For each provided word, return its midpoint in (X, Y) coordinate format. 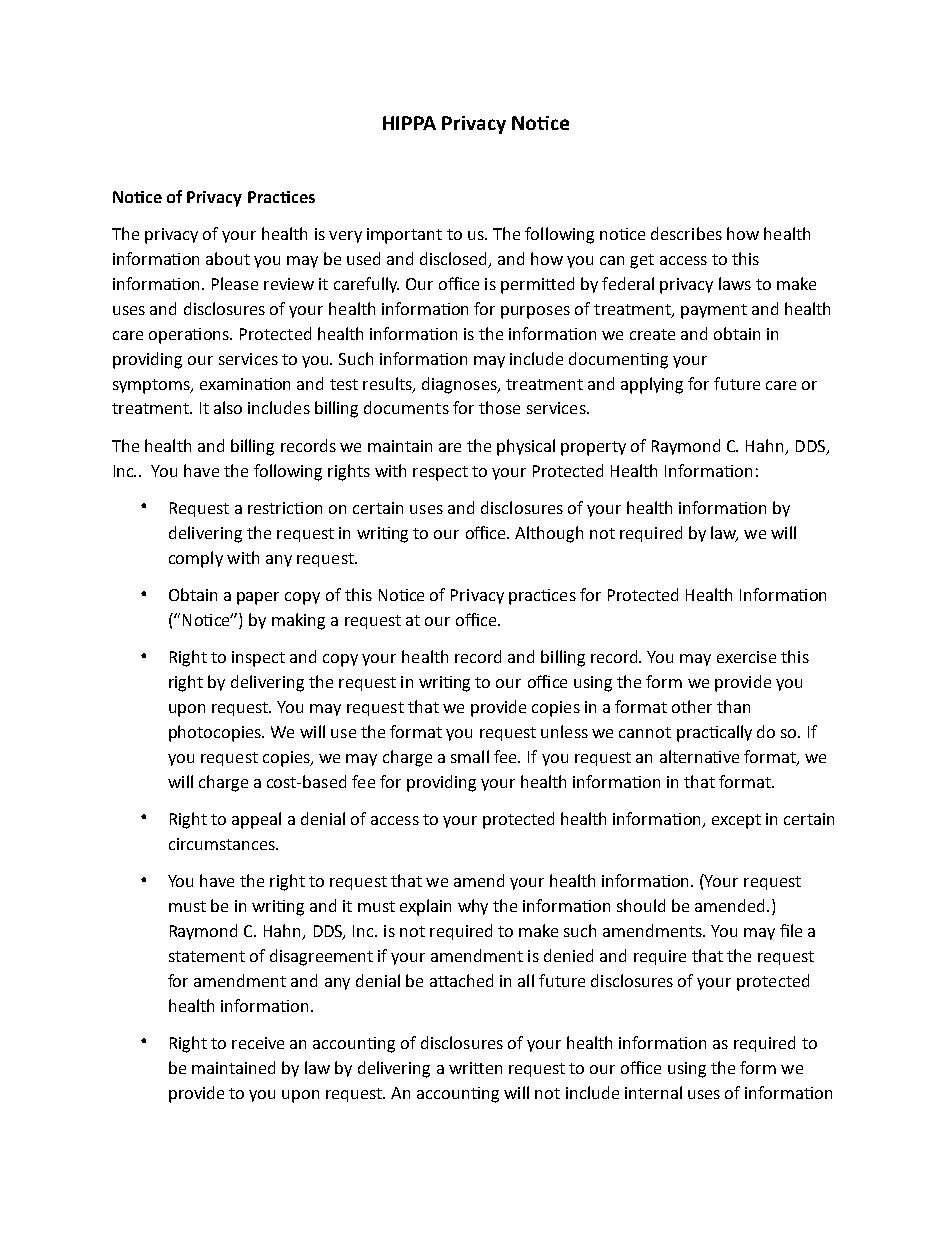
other (692, 706)
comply (196, 559)
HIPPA (409, 123)
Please (235, 283)
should (641, 905)
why (473, 907)
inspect (258, 659)
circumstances (223, 844)
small (470, 756)
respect (440, 473)
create (652, 334)
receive (258, 1043)
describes (686, 233)
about (228, 258)
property (593, 448)
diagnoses (460, 385)
